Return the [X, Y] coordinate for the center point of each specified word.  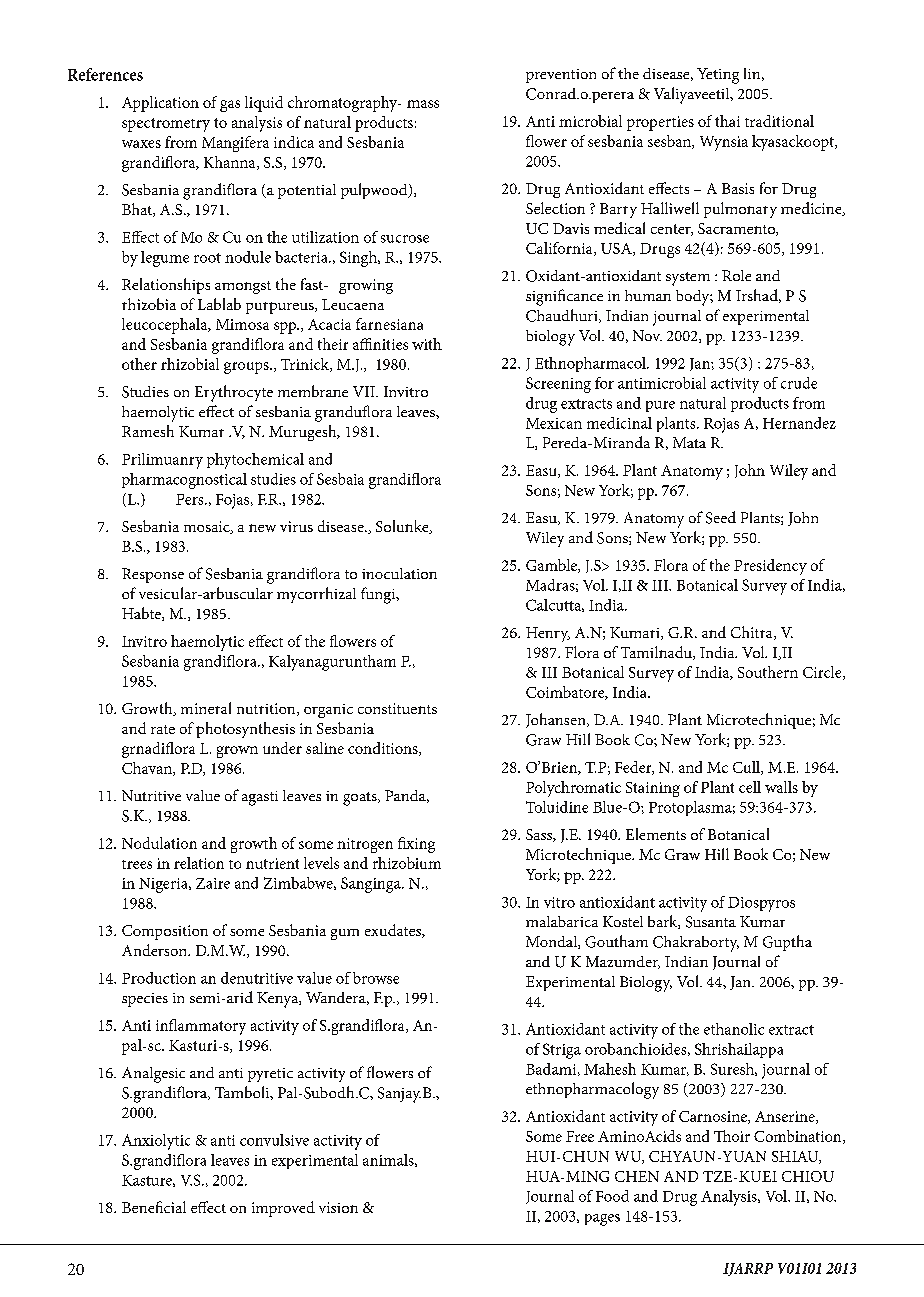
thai [727, 121]
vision [338, 1207]
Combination [799, 1137]
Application [160, 104]
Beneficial [154, 1207]
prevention [561, 76]
